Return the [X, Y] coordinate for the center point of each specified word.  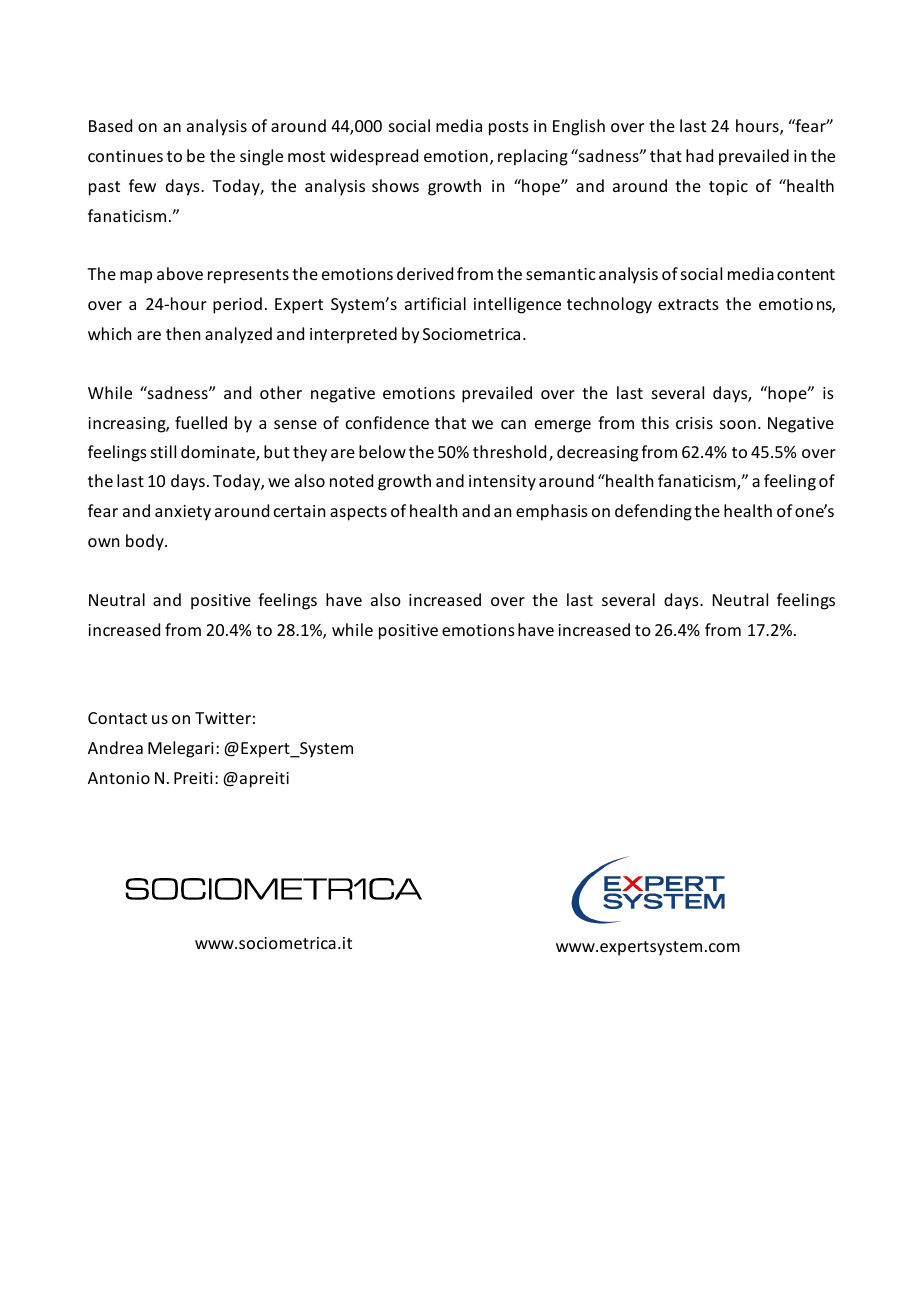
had [699, 155]
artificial [435, 303]
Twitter [223, 718]
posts [509, 128]
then [183, 333]
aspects [358, 513]
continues [125, 156]
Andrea [115, 747]
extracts [688, 304]
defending [653, 512]
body [146, 542]
